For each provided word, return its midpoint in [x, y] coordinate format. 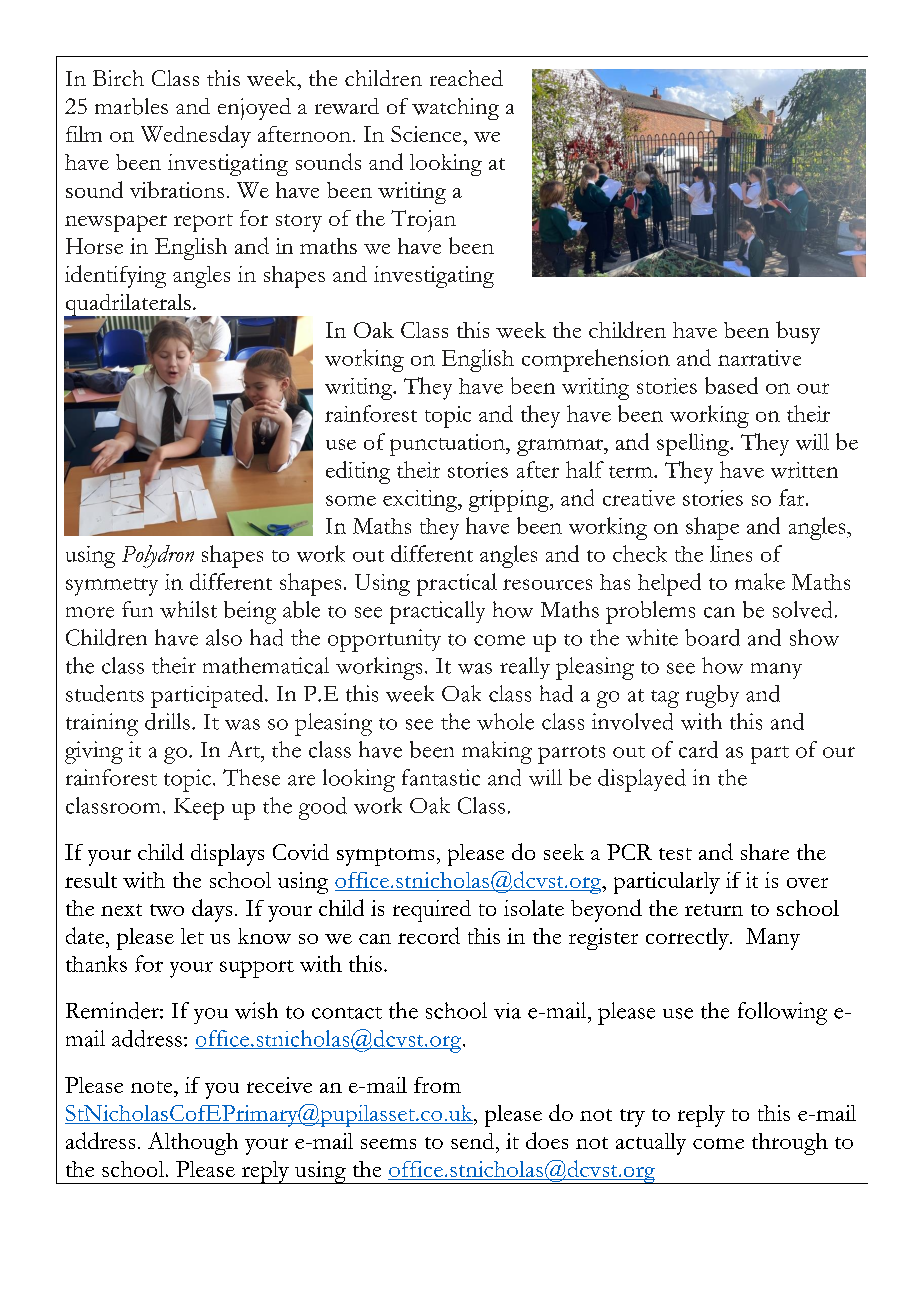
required [432, 911]
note [153, 1087]
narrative [759, 358]
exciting [421, 501]
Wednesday [196, 136]
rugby [712, 696]
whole [505, 721]
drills [167, 721]
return [714, 910]
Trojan [423, 221]
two [167, 910]
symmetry [112, 587]
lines [731, 553]
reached [466, 78]
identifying [115, 276]
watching [455, 109]
